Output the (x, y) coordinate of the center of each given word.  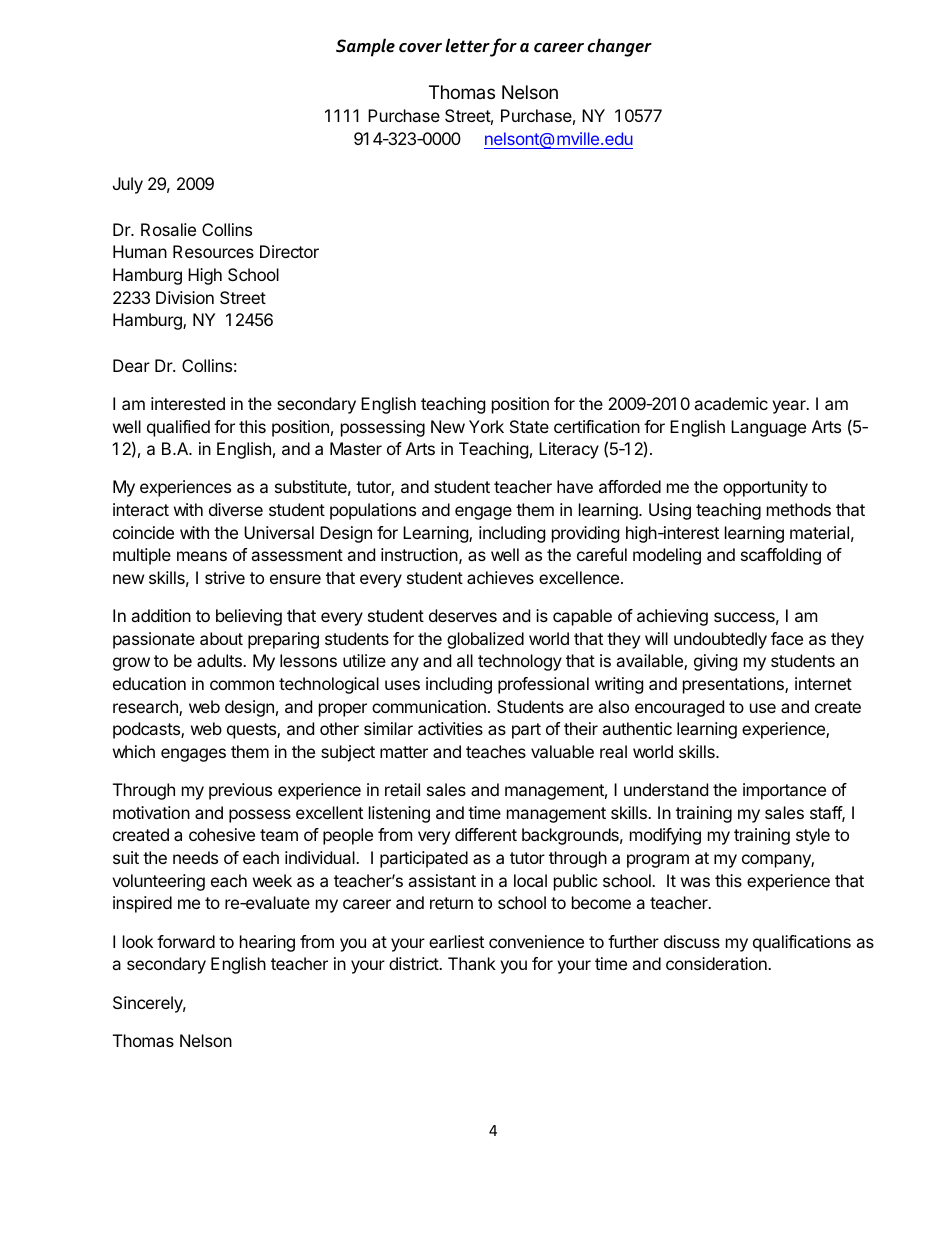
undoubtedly (720, 640)
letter (467, 45)
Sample (365, 47)
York (486, 426)
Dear (131, 365)
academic (731, 403)
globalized (485, 640)
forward (186, 941)
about (221, 638)
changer (619, 47)
